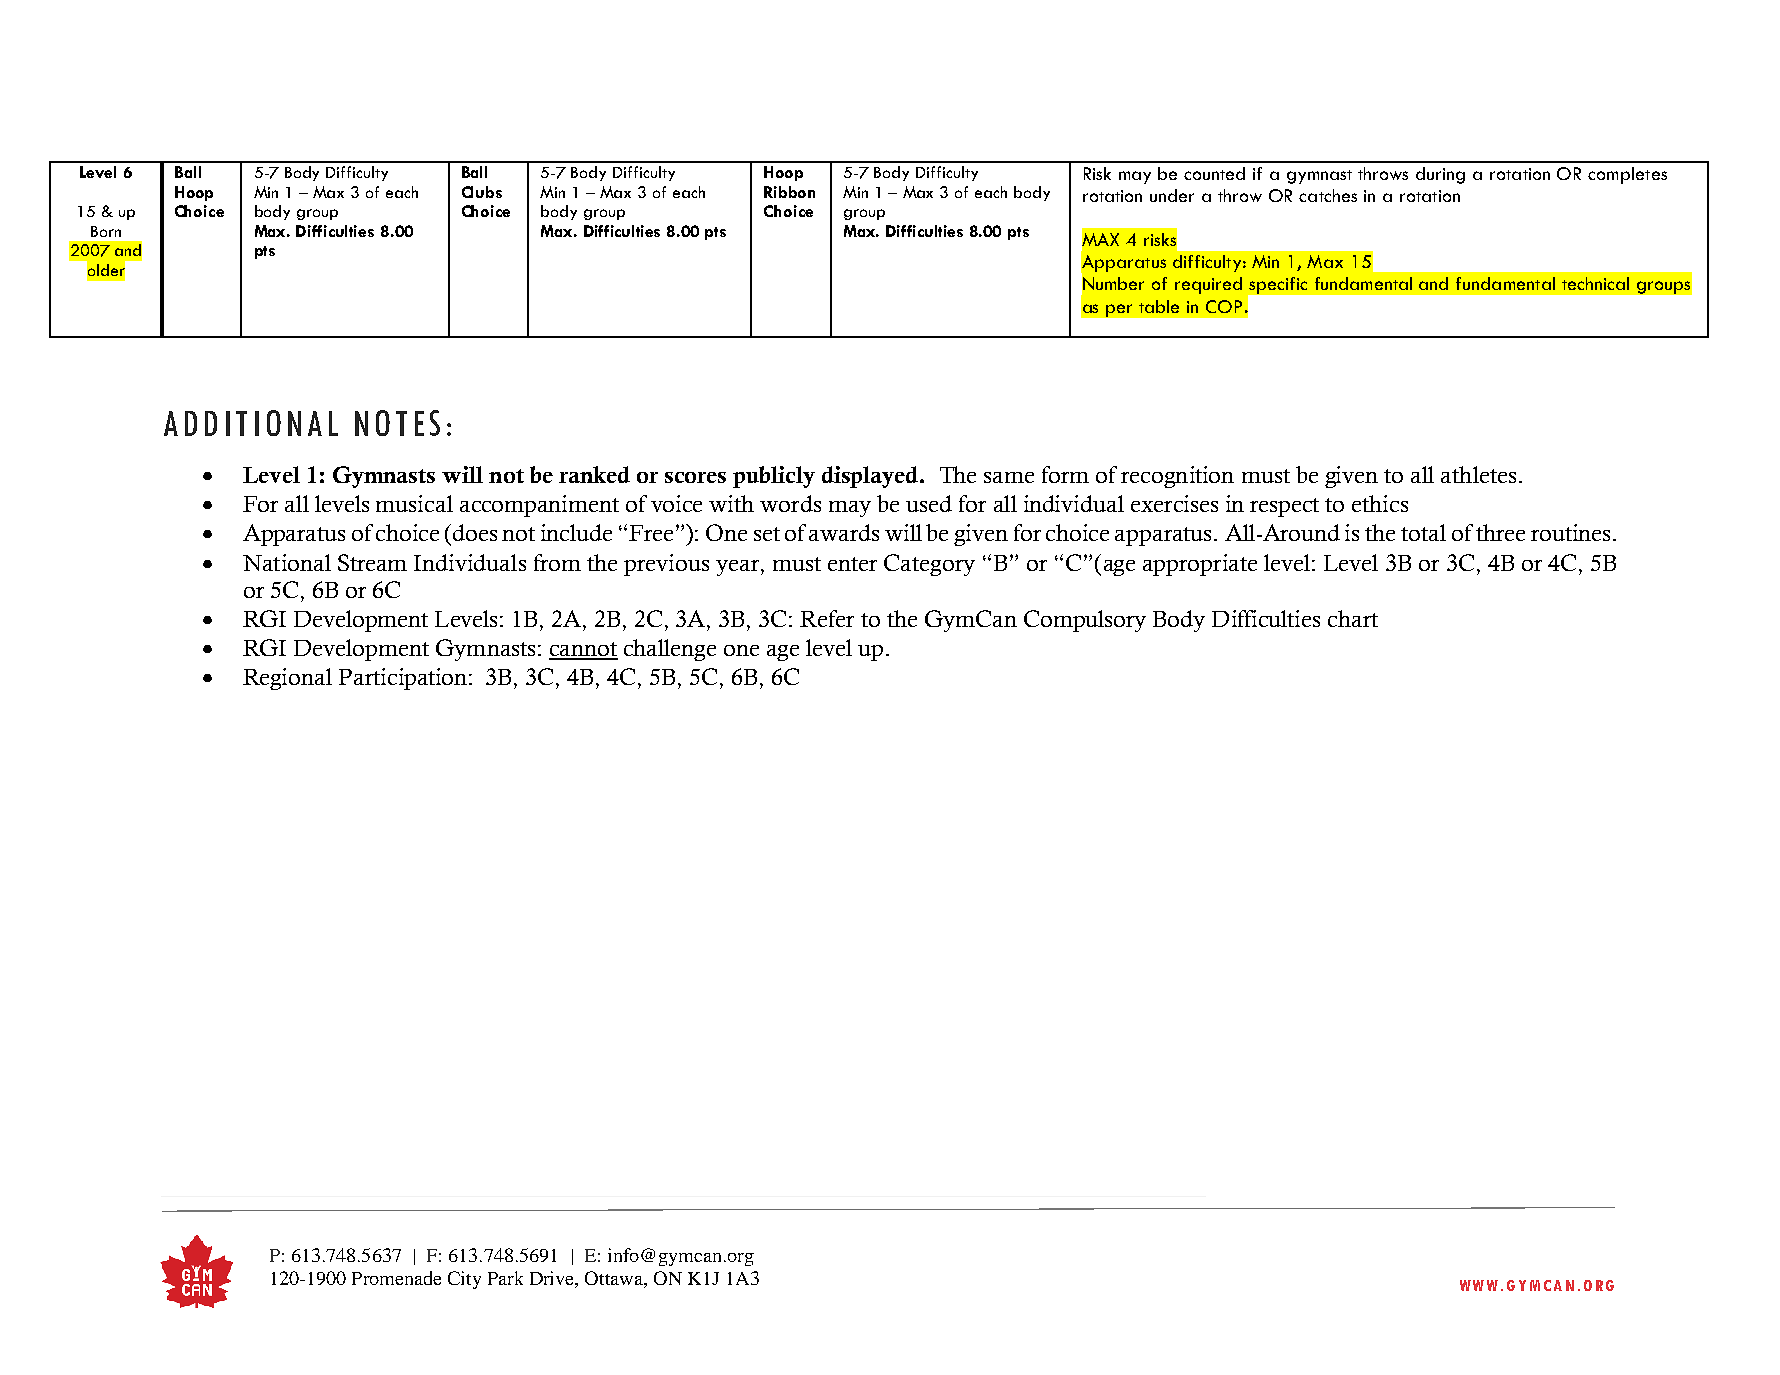 This page has height=1375, width=1780. I want to click on Park, so click(505, 1278).
